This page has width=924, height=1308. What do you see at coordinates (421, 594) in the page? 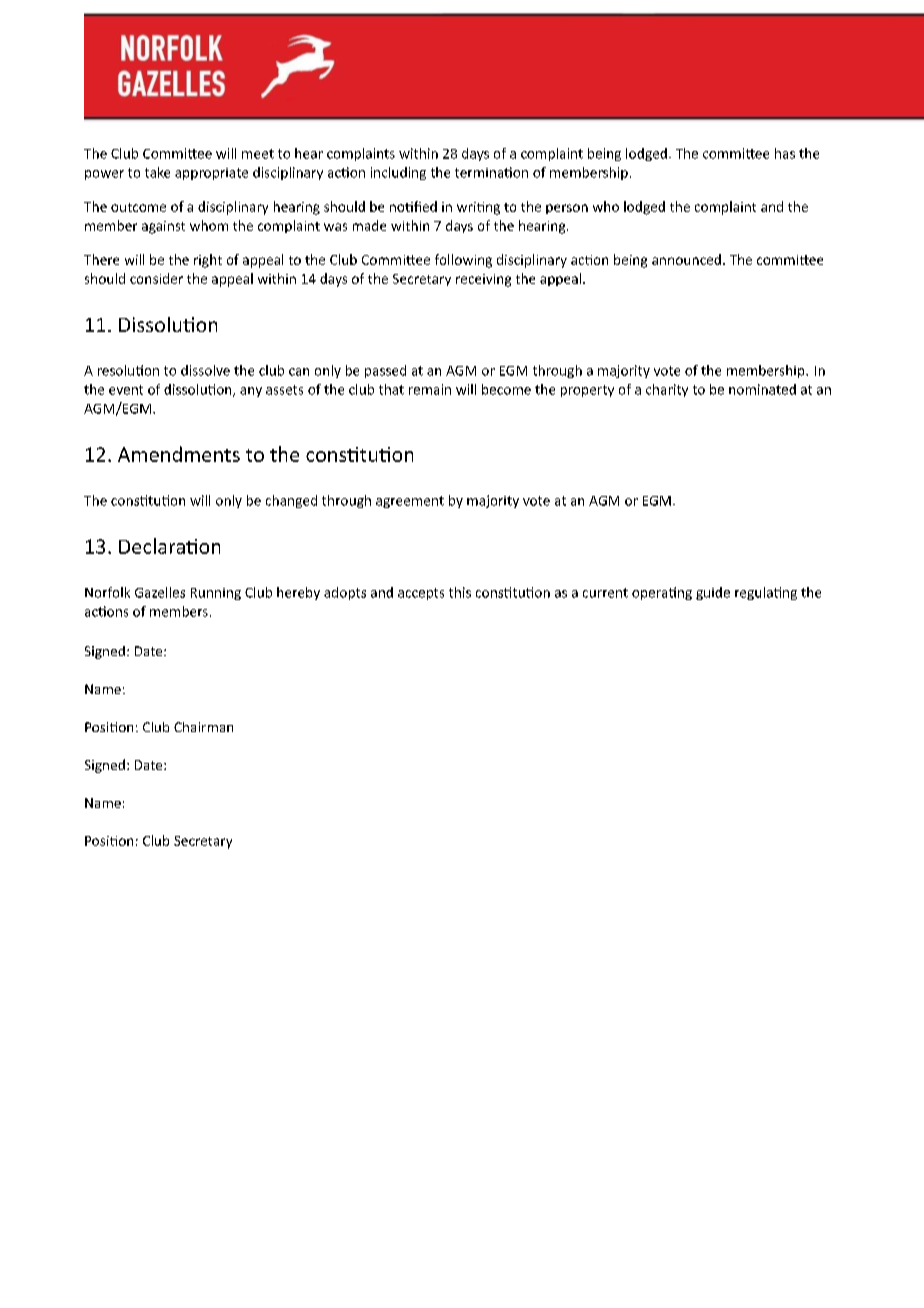
I see `accepts` at bounding box center [421, 594].
